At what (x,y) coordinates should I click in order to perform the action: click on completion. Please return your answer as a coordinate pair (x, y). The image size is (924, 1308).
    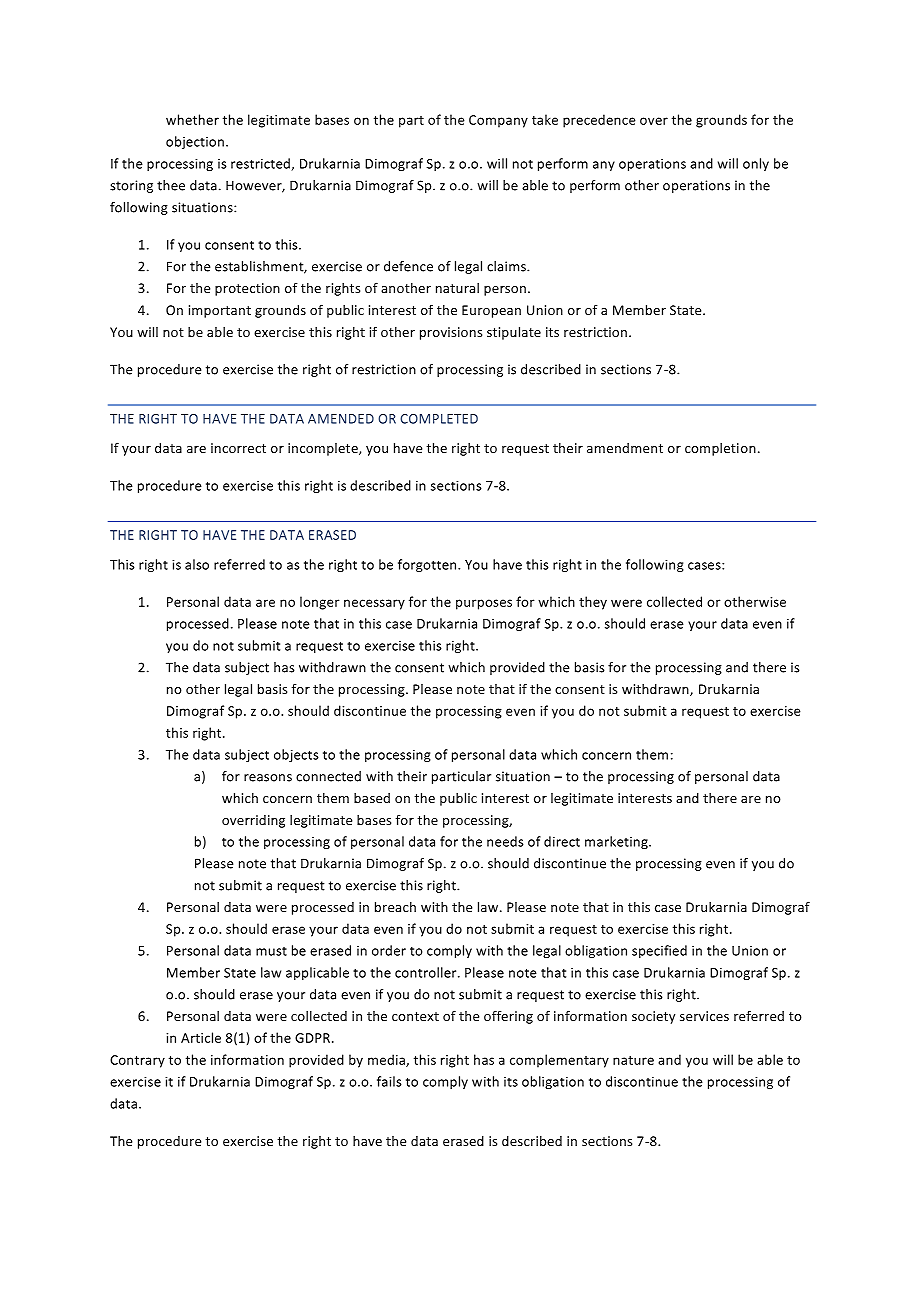
    Looking at the image, I should click on (720, 449).
